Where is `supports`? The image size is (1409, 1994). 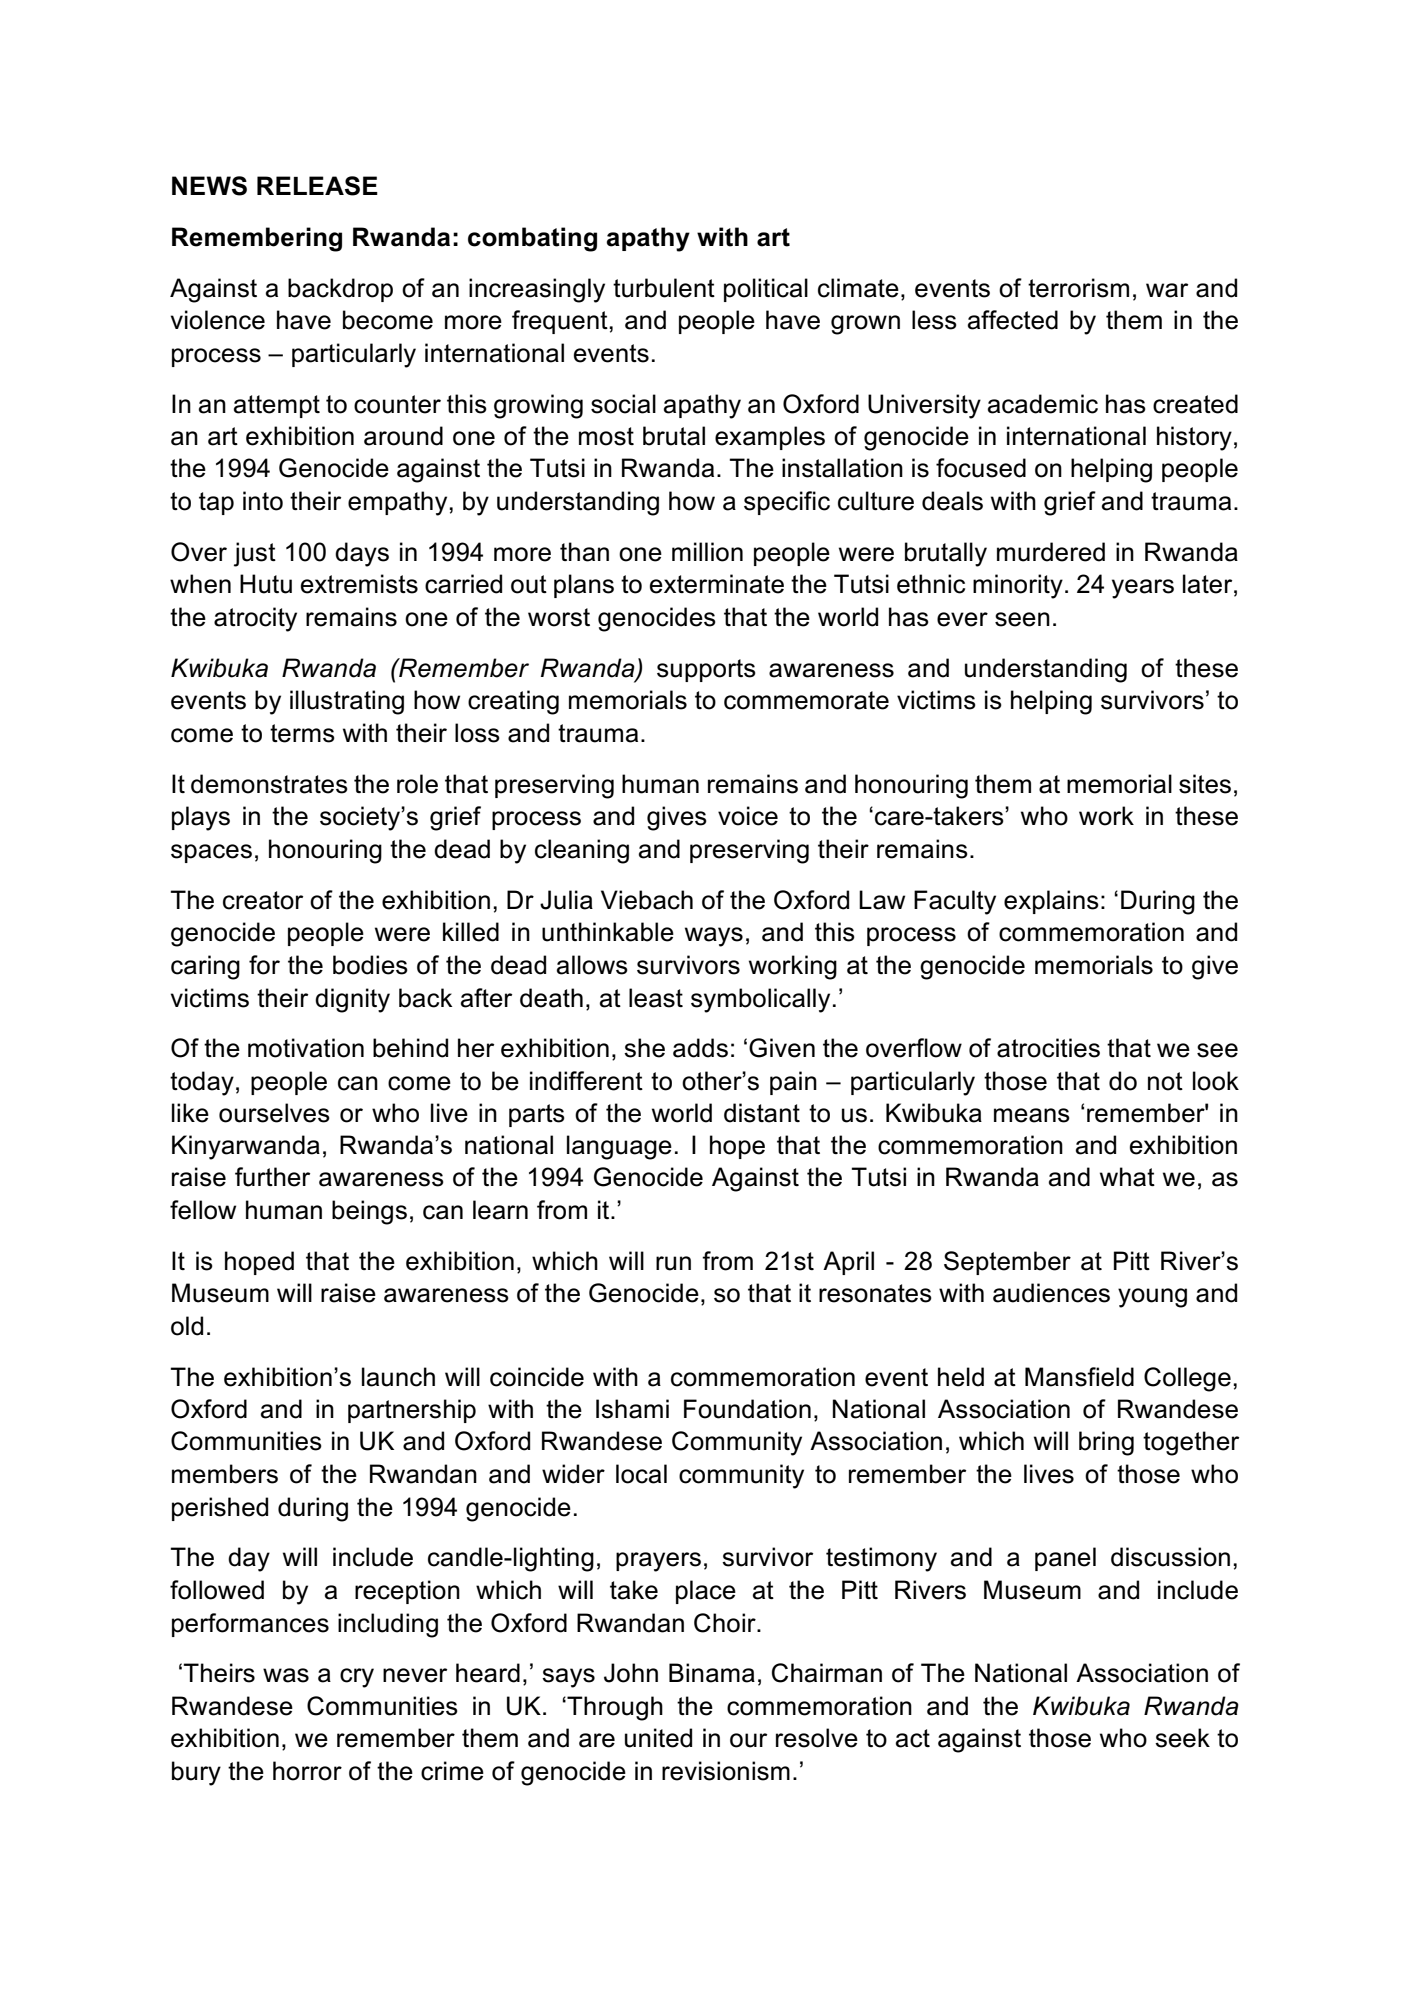
supports is located at coordinates (706, 670).
